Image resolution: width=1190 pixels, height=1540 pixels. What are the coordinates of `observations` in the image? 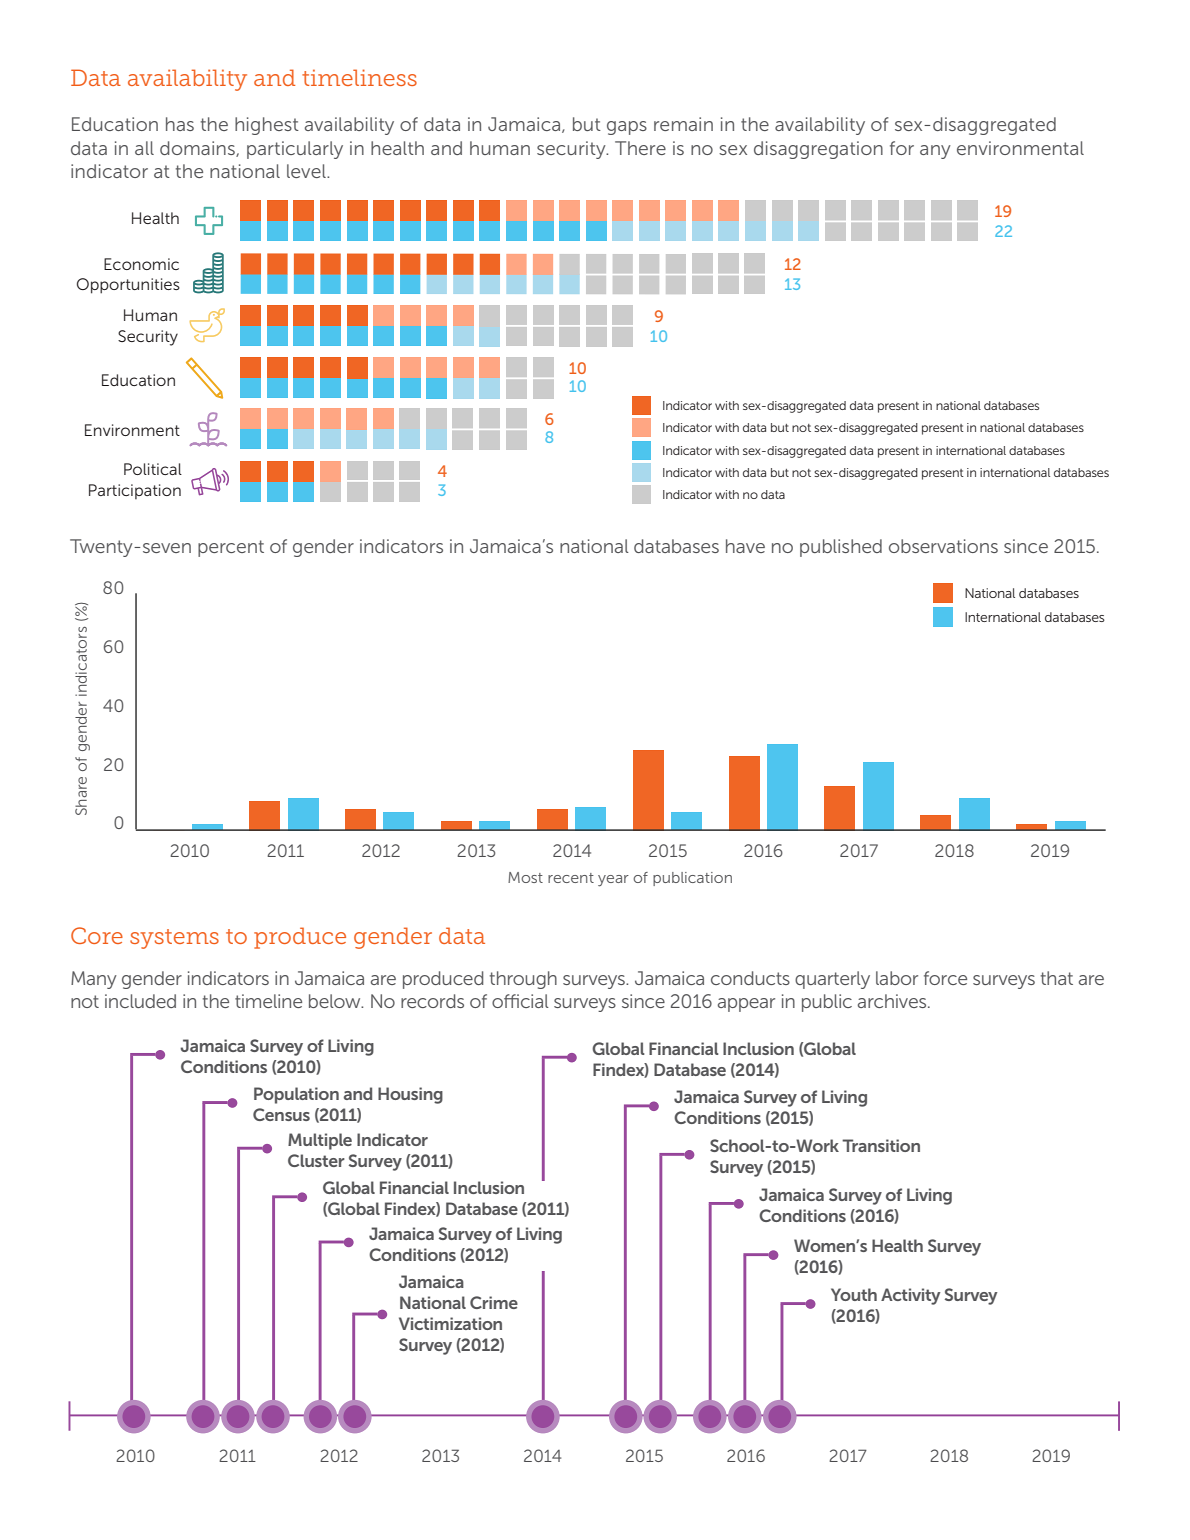 It's located at (943, 546).
